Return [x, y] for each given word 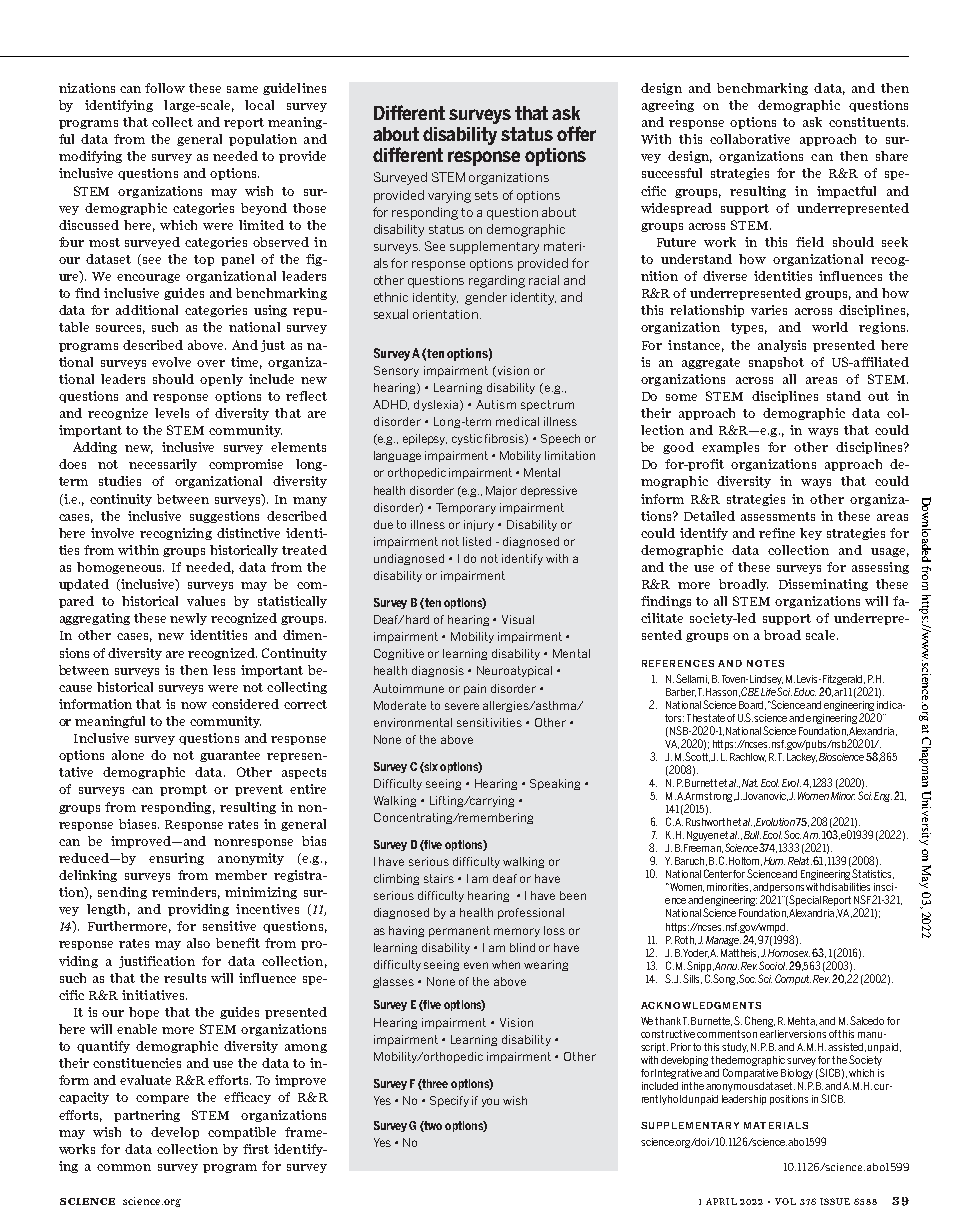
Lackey [802, 758]
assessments [778, 516]
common [124, 1167]
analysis [782, 346]
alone [128, 755]
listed [477, 541]
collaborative [750, 139]
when [506, 964]
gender [486, 298]
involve [112, 533]
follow [165, 88]
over [211, 363]
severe [462, 706]
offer [576, 133]
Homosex [789, 953]
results [185, 978]
